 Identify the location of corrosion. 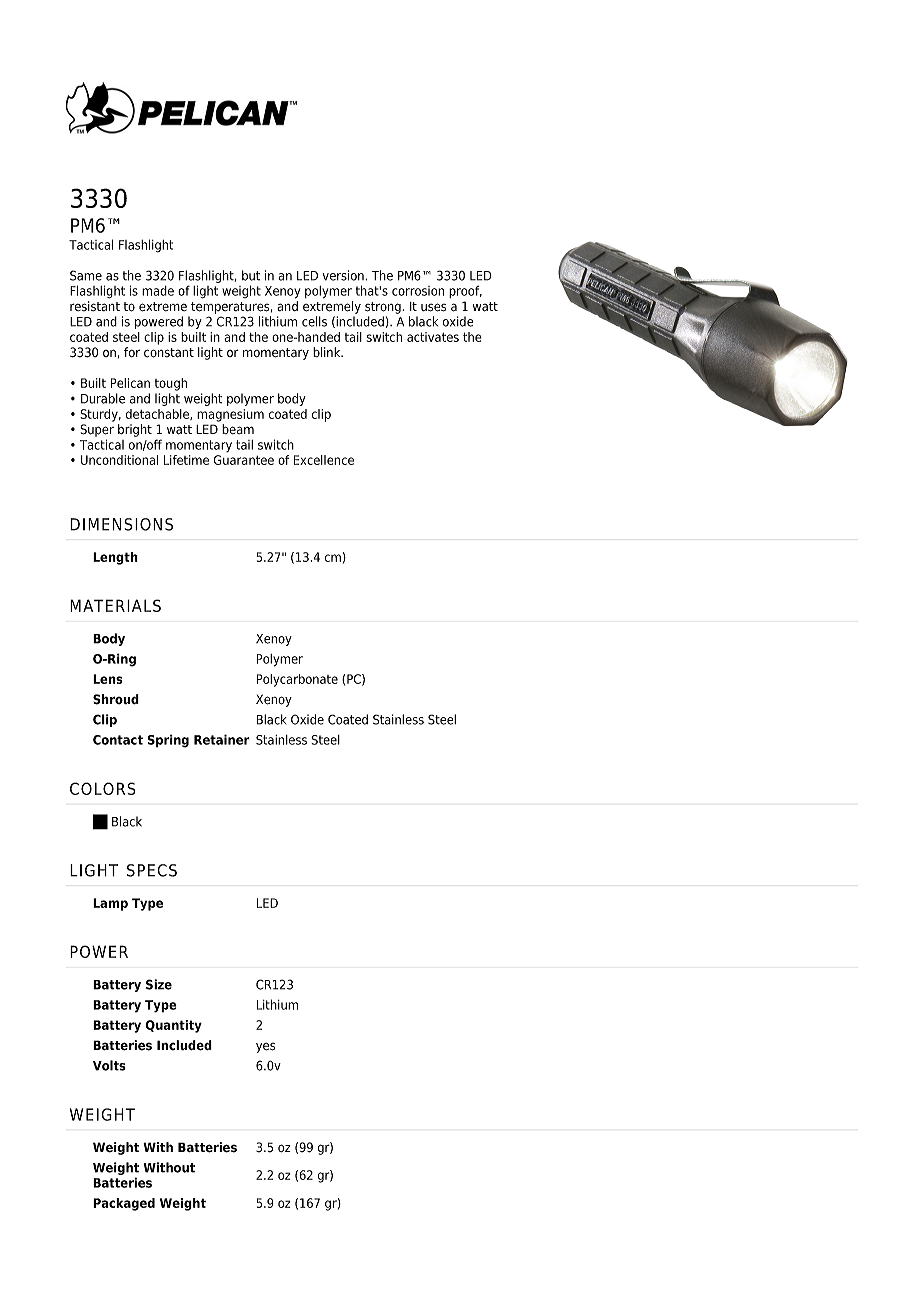
(418, 291).
